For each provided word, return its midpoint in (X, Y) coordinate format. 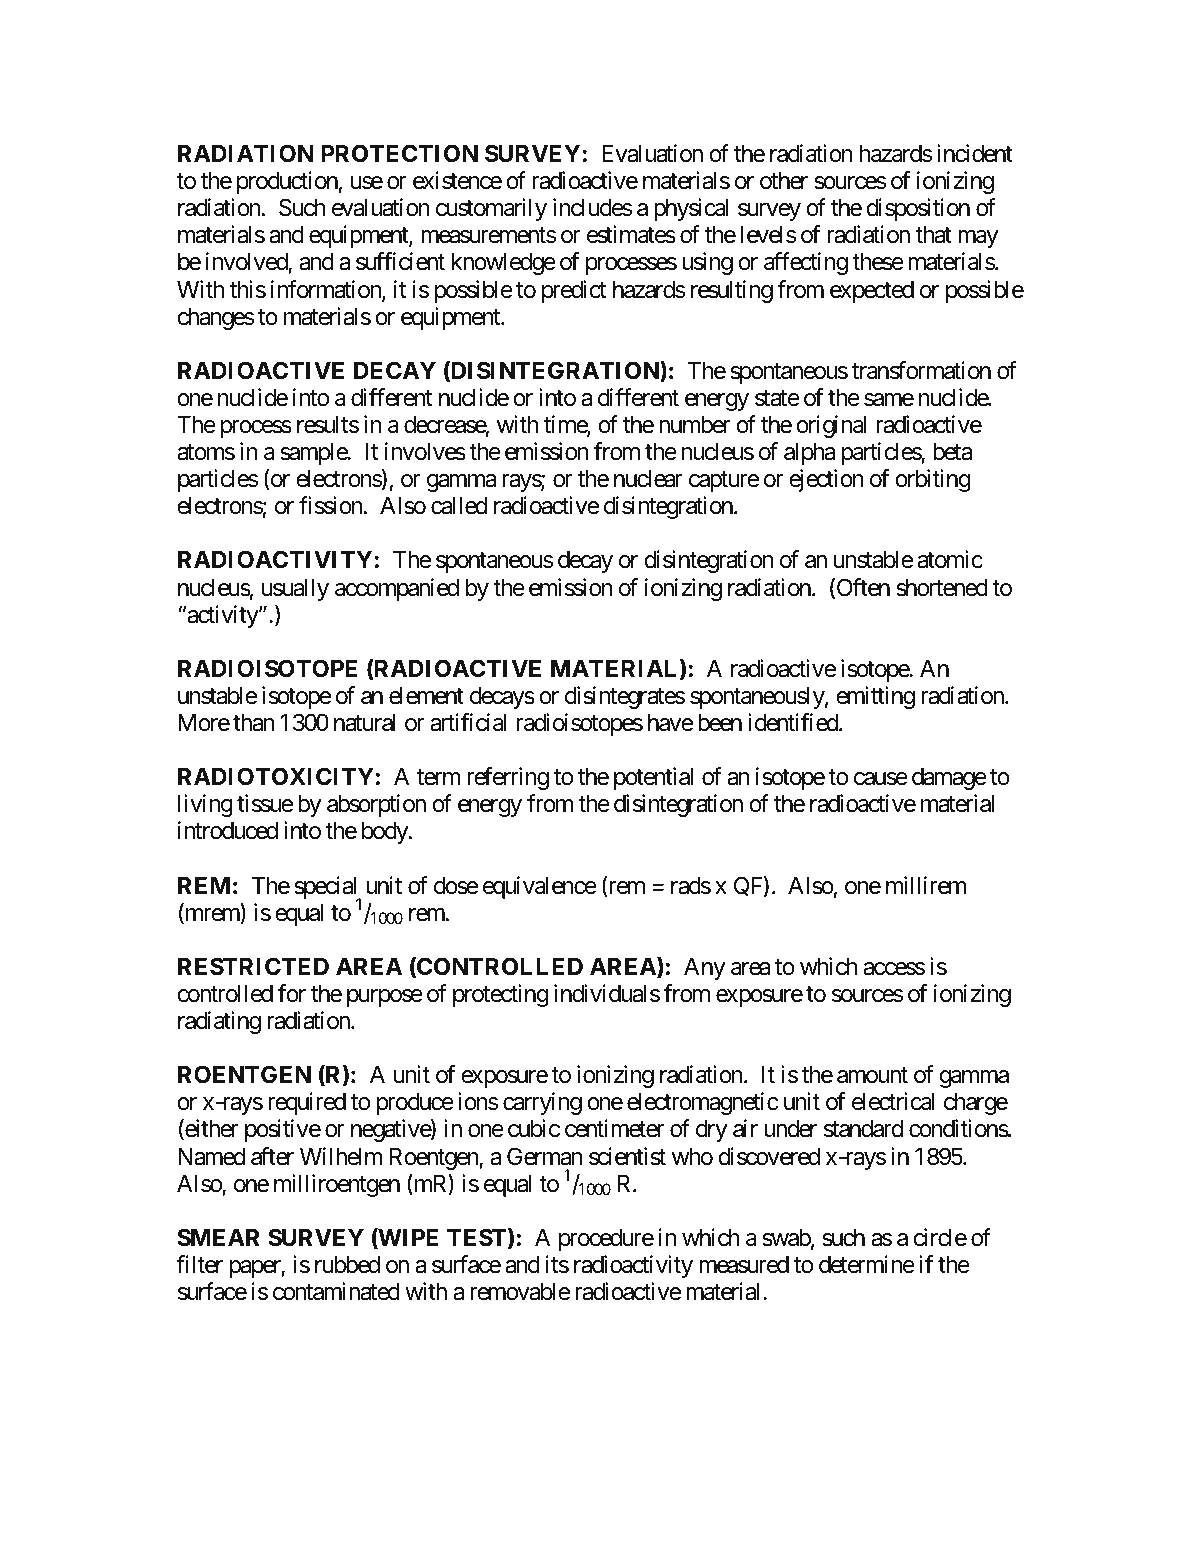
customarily (491, 209)
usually (295, 590)
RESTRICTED (253, 966)
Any (704, 969)
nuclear (648, 479)
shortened (942, 588)
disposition (918, 209)
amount (872, 1076)
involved (247, 263)
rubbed (347, 1265)
